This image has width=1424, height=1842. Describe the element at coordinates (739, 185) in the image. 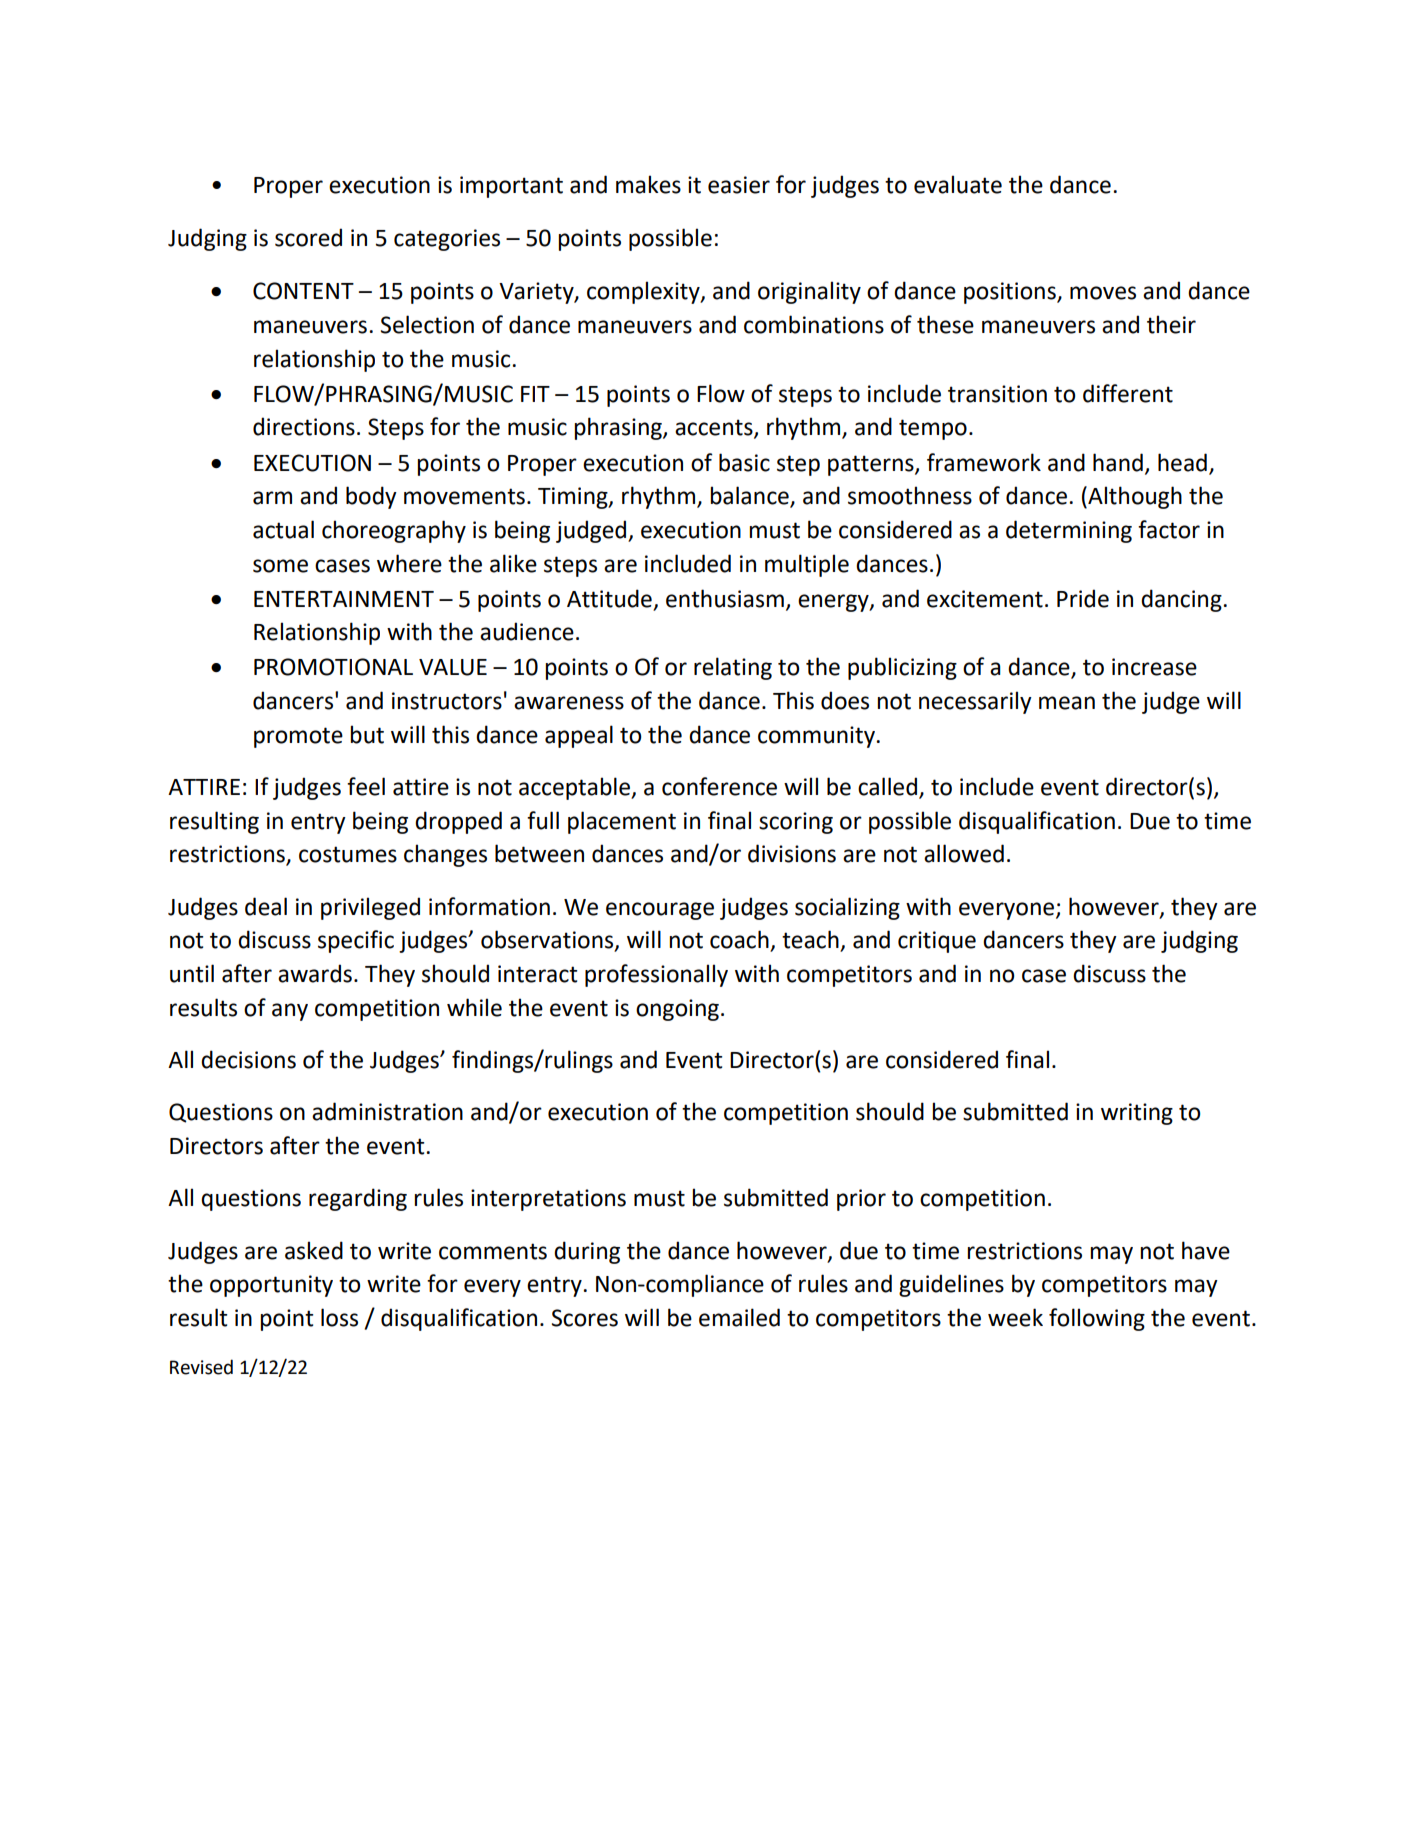

I see `easier` at that location.
